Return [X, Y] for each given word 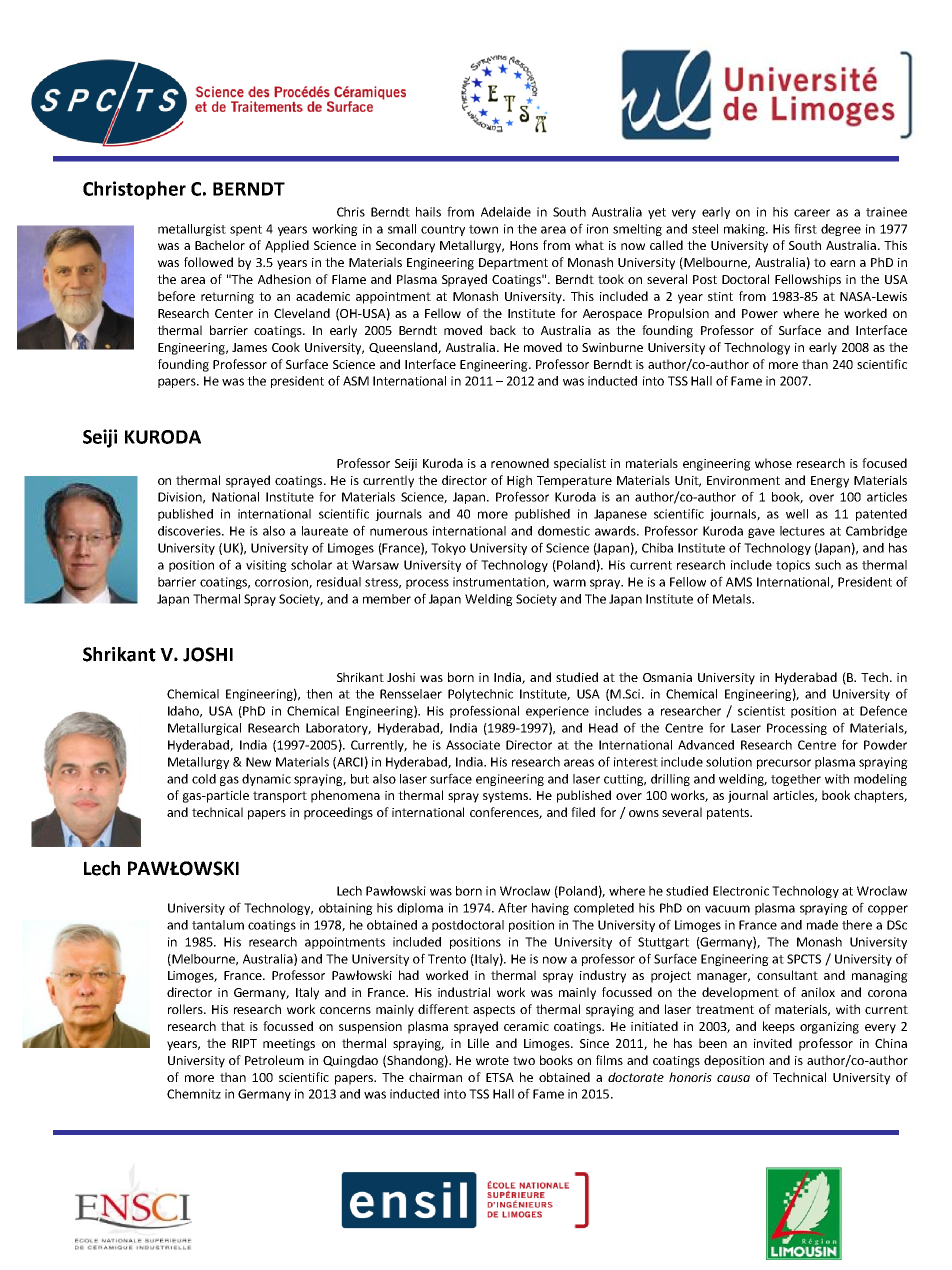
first [805, 228]
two [524, 1060]
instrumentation [500, 583]
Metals [733, 599]
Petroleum [274, 1060]
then [319, 694]
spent [246, 230]
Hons [524, 245]
